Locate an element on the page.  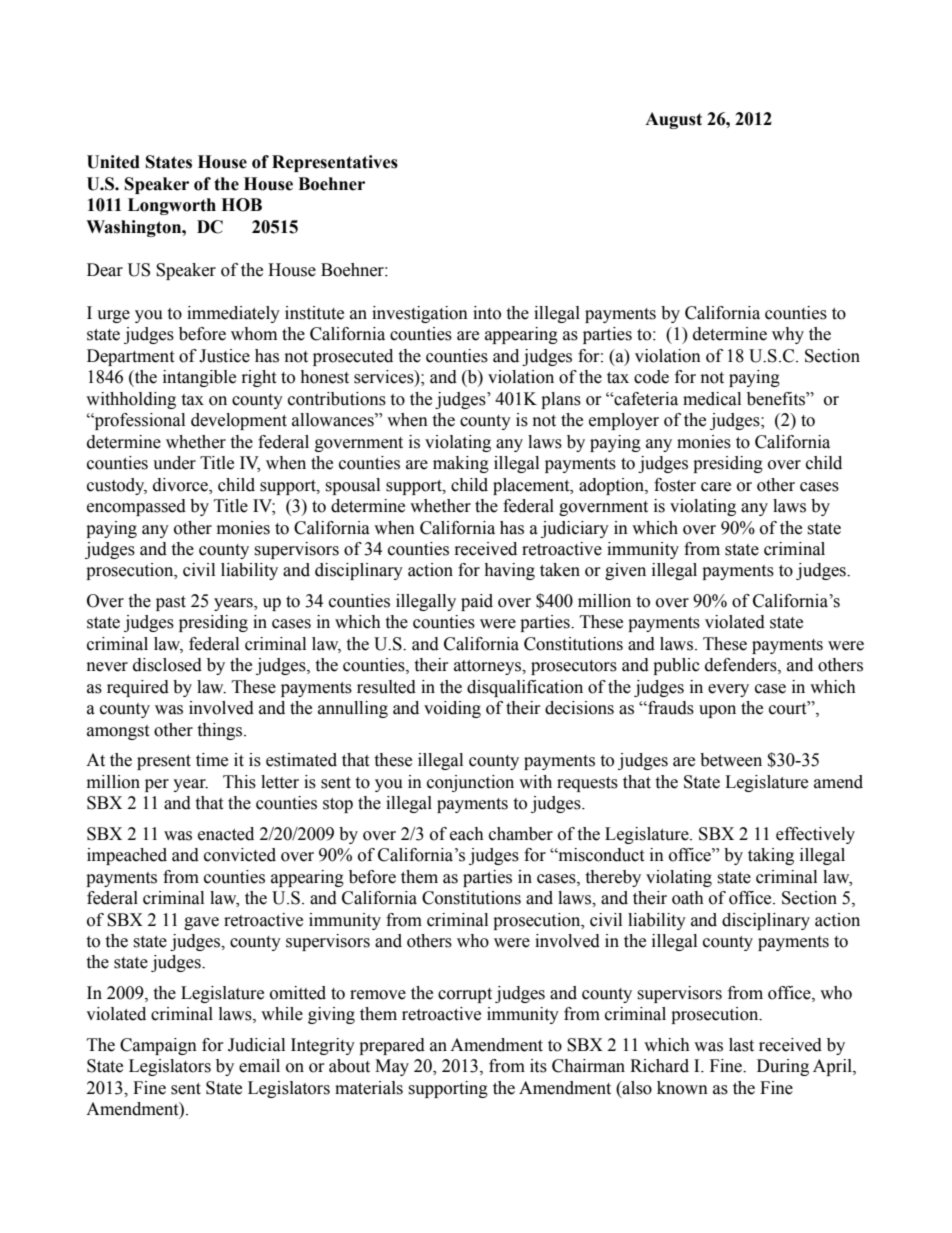
United is located at coordinates (113, 162).
